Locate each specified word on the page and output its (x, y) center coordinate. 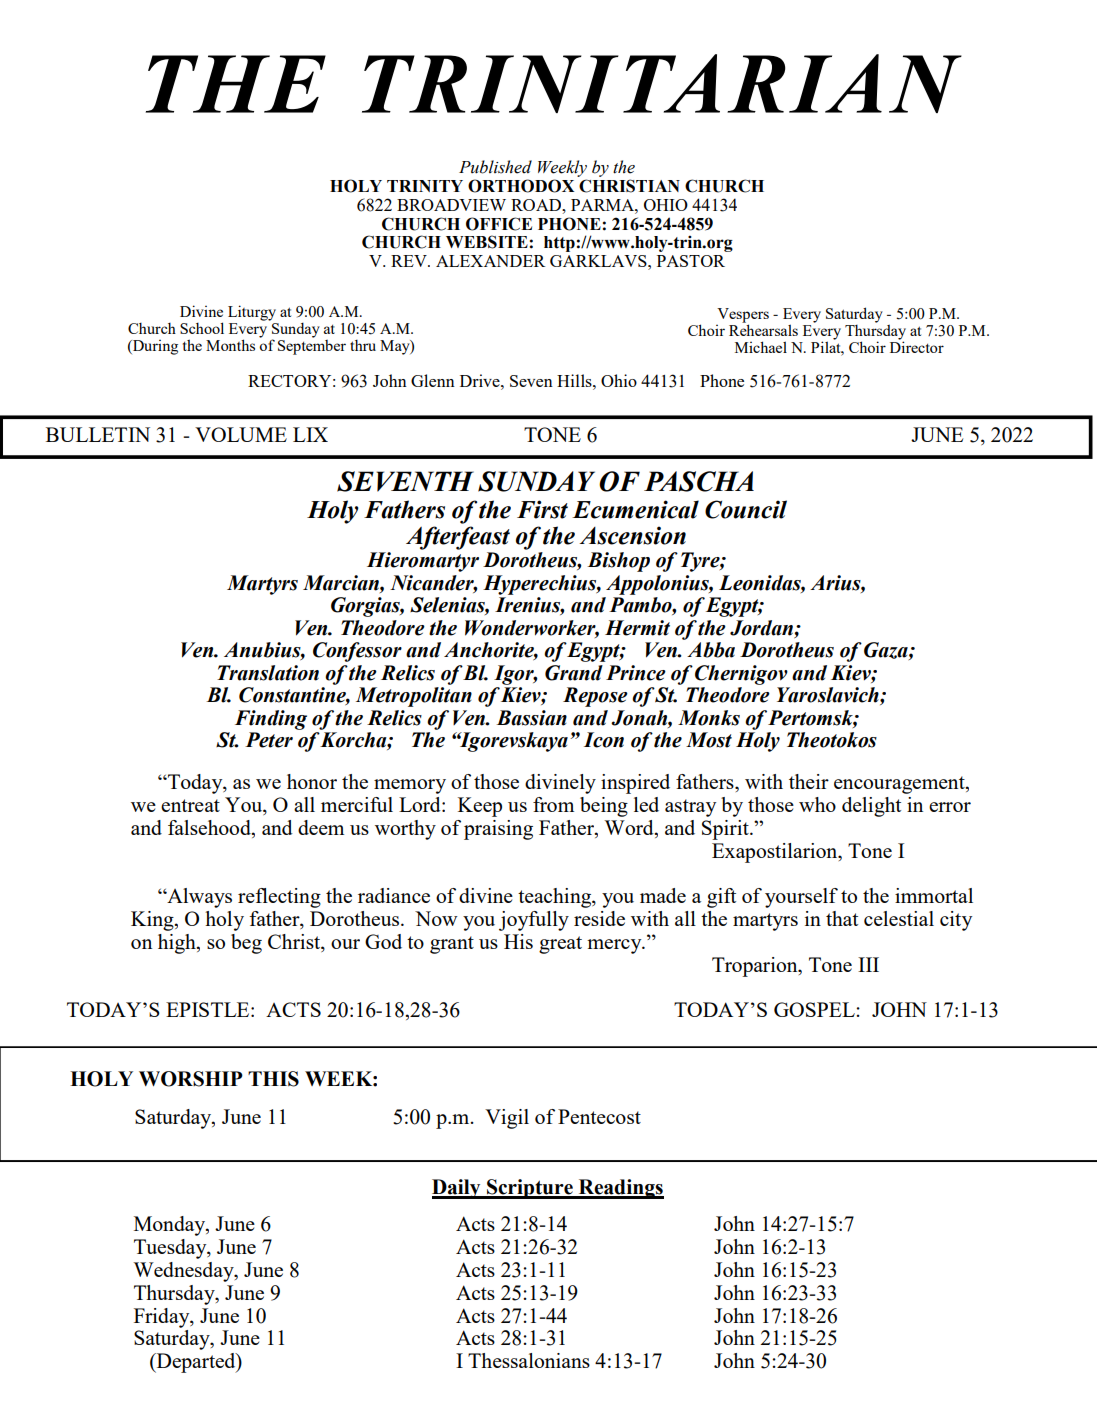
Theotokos (832, 740)
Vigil (507, 1119)
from (553, 804)
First (542, 509)
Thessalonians (529, 1360)
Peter (269, 740)
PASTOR (691, 261)
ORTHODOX (521, 186)
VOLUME (241, 434)
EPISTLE (209, 1009)
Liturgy (252, 313)
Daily (457, 1189)
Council (746, 509)
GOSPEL (815, 1009)
